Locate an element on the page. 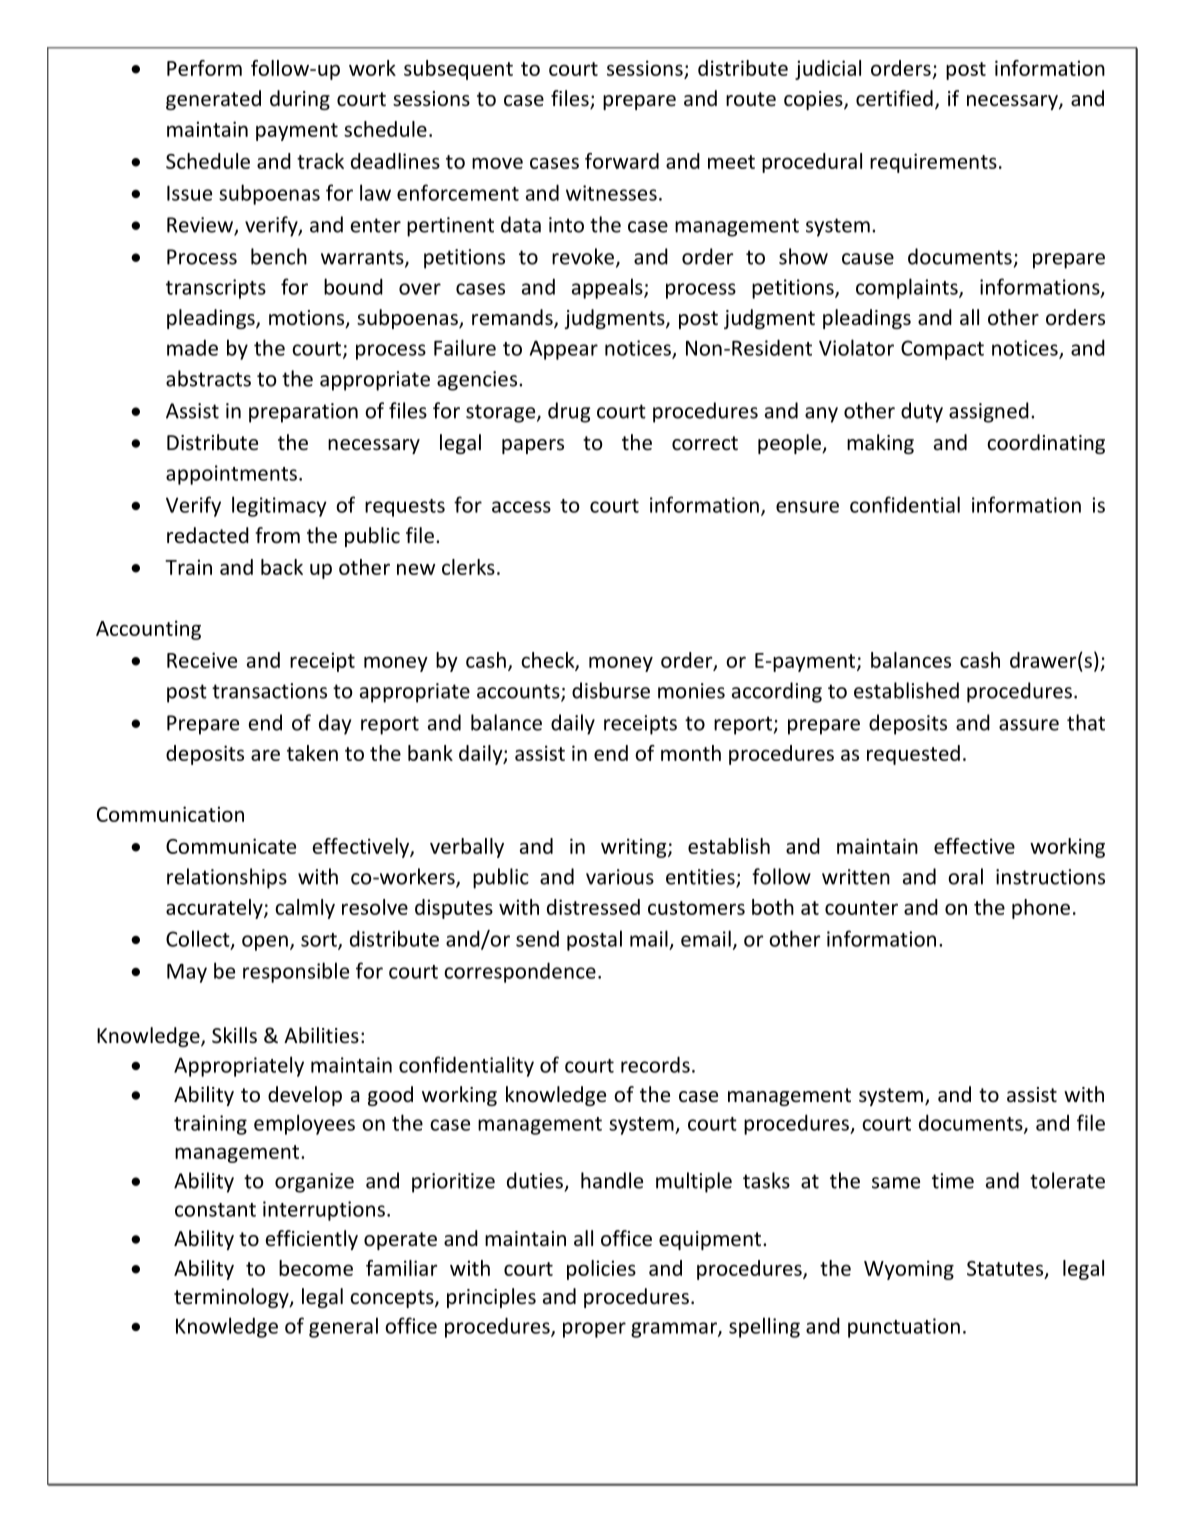  during is located at coordinates (300, 100).
